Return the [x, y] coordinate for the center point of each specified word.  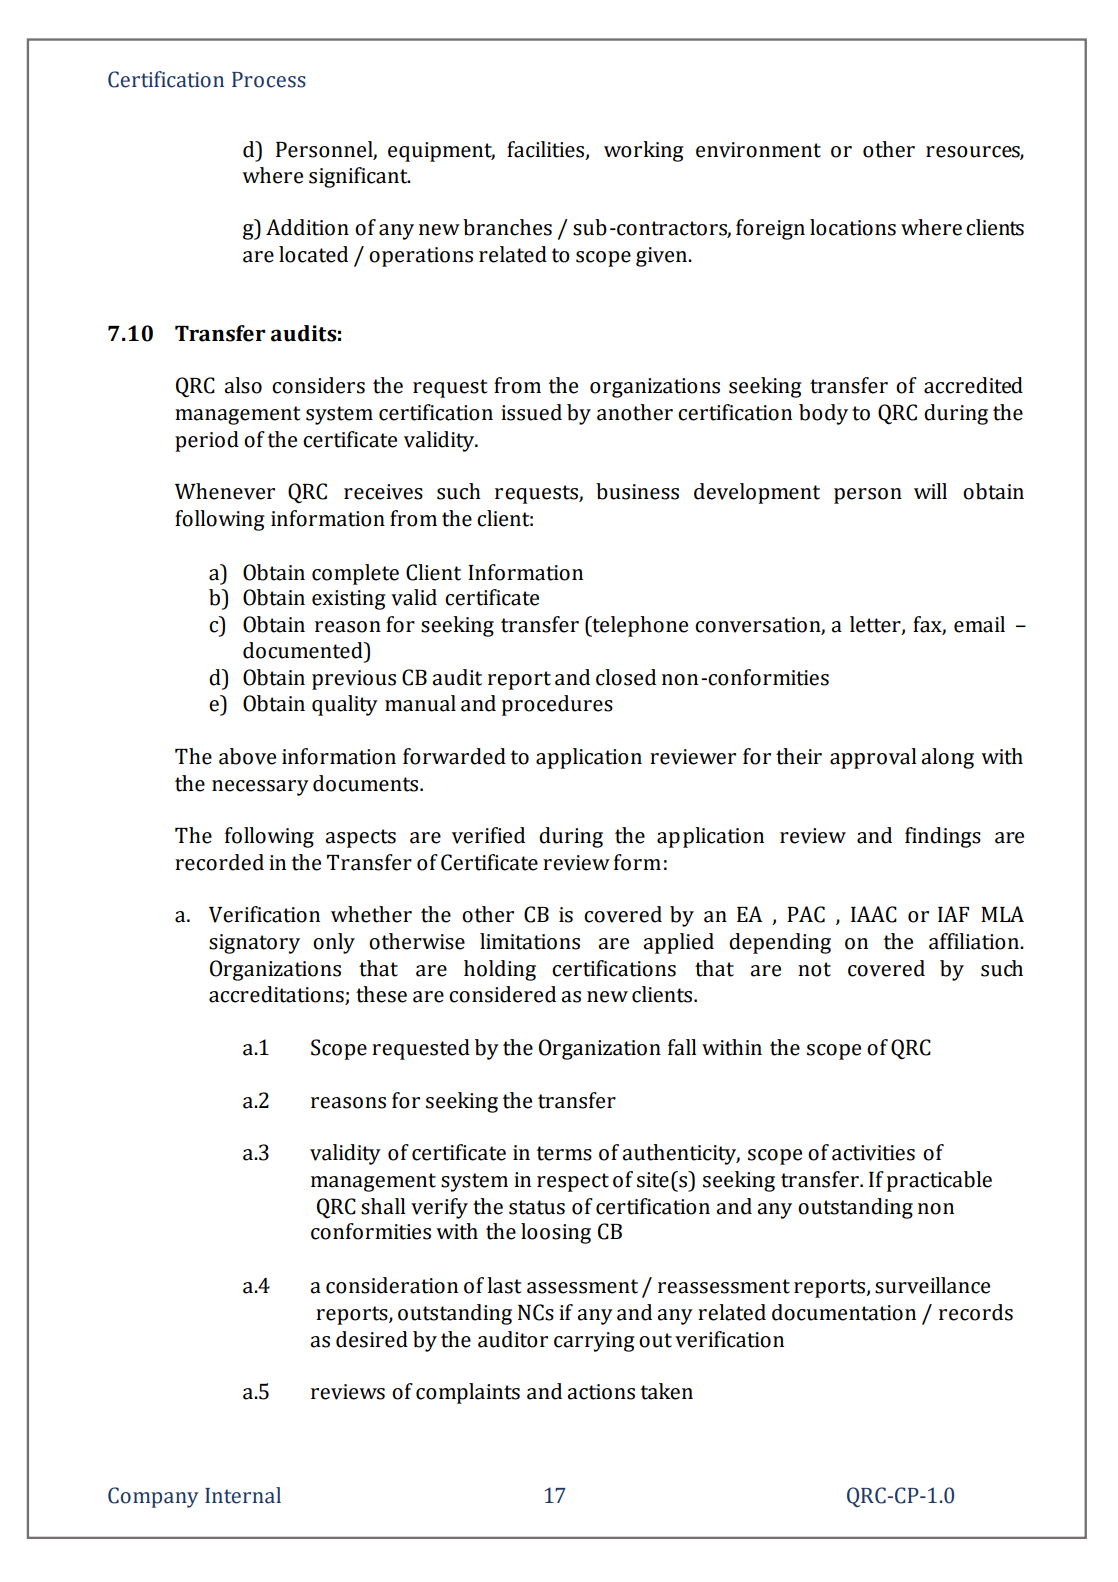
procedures [557, 705]
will [930, 491]
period [207, 441]
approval [873, 758]
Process [269, 80]
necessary [260, 788]
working [644, 151]
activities [873, 1153]
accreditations [277, 995]
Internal [243, 1495]
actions [601, 1392]
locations [853, 227]
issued [531, 412]
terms [564, 1153]
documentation [844, 1312]
